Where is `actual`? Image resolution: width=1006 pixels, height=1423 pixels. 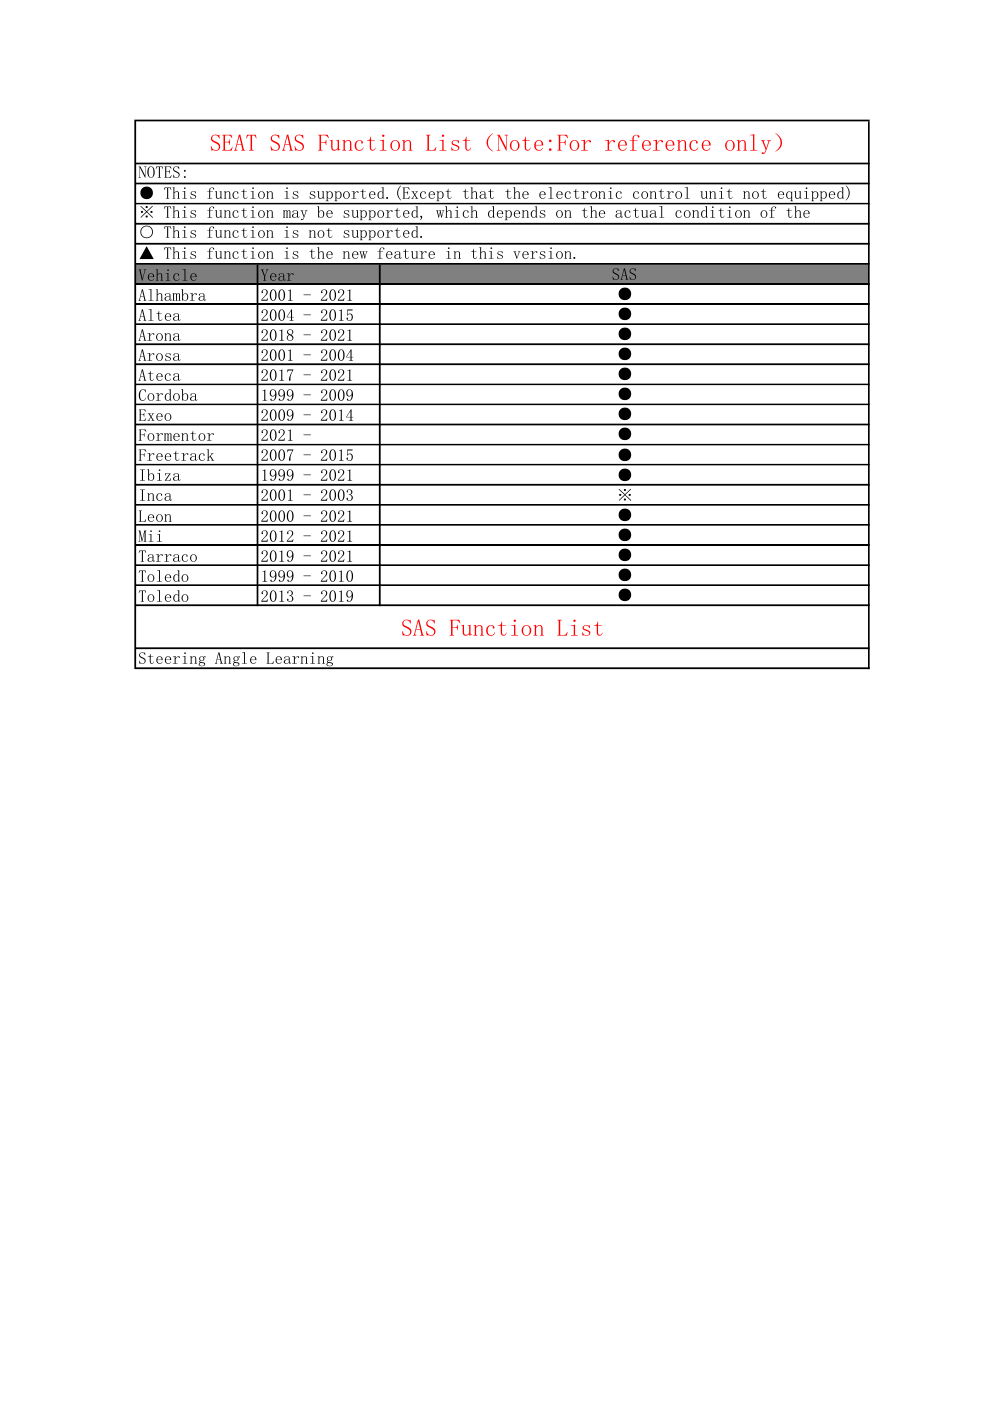 actual is located at coordinates (640, 211).
